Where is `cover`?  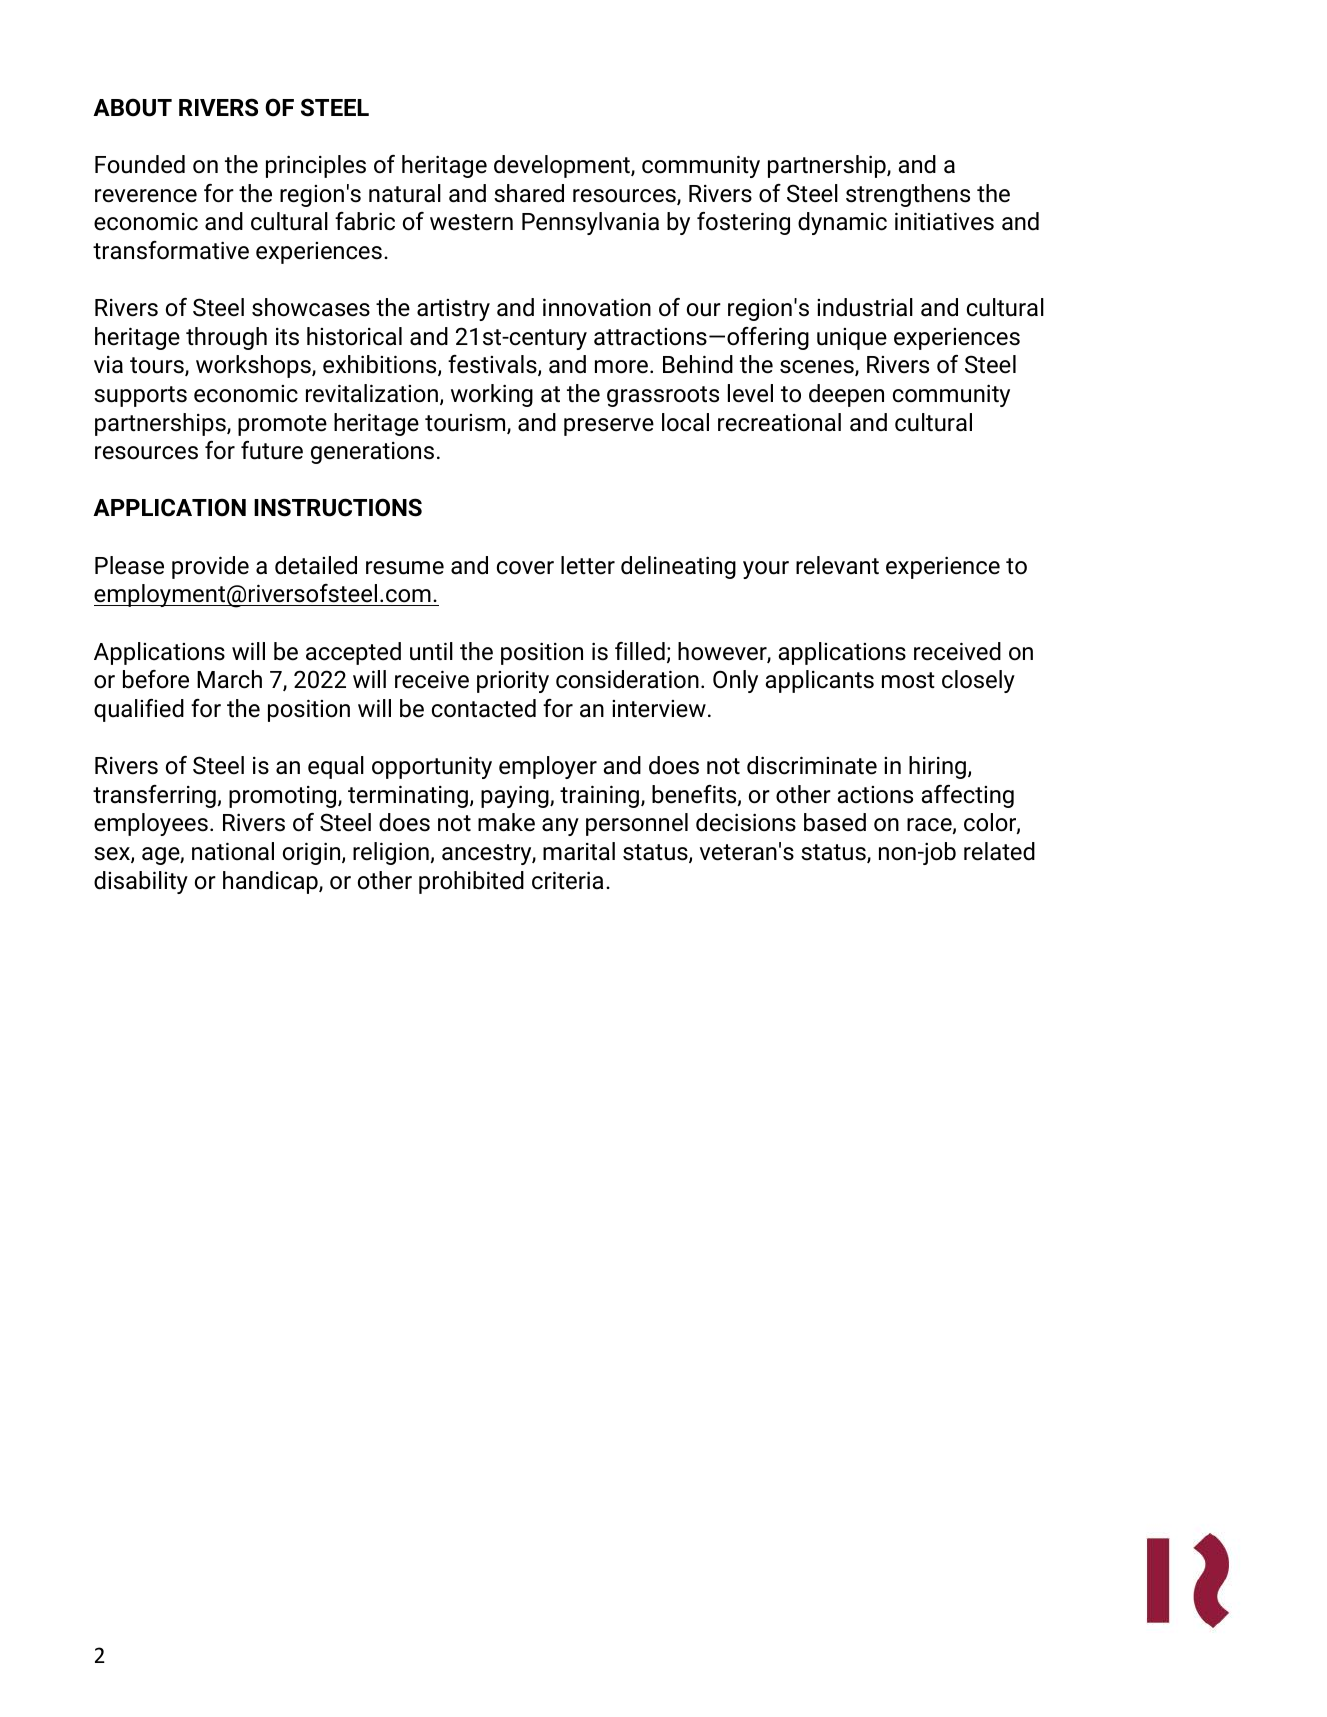
cover is located at coordinates (525, 568).
